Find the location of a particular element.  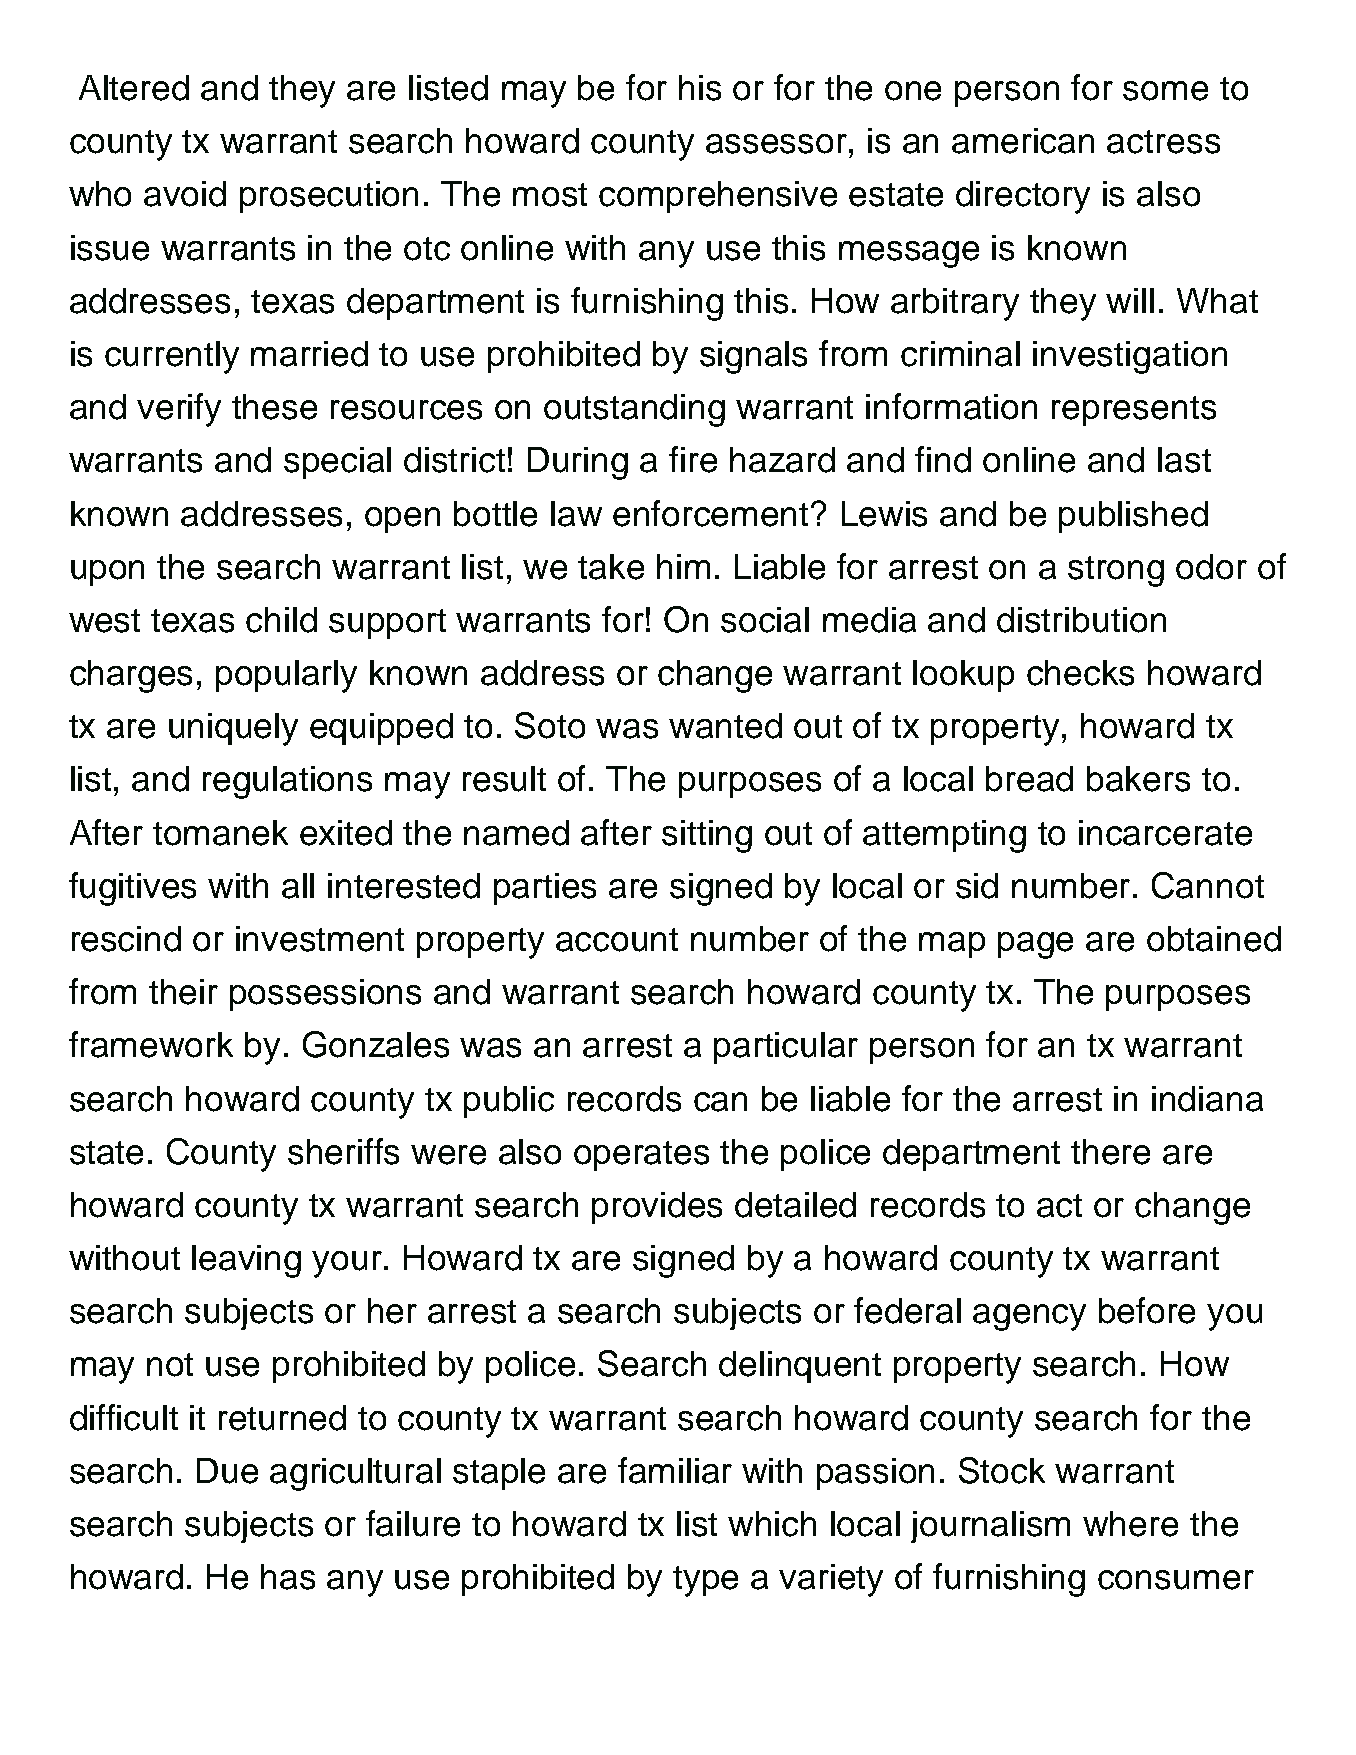

sitting is located at coordinates (707, 836).
